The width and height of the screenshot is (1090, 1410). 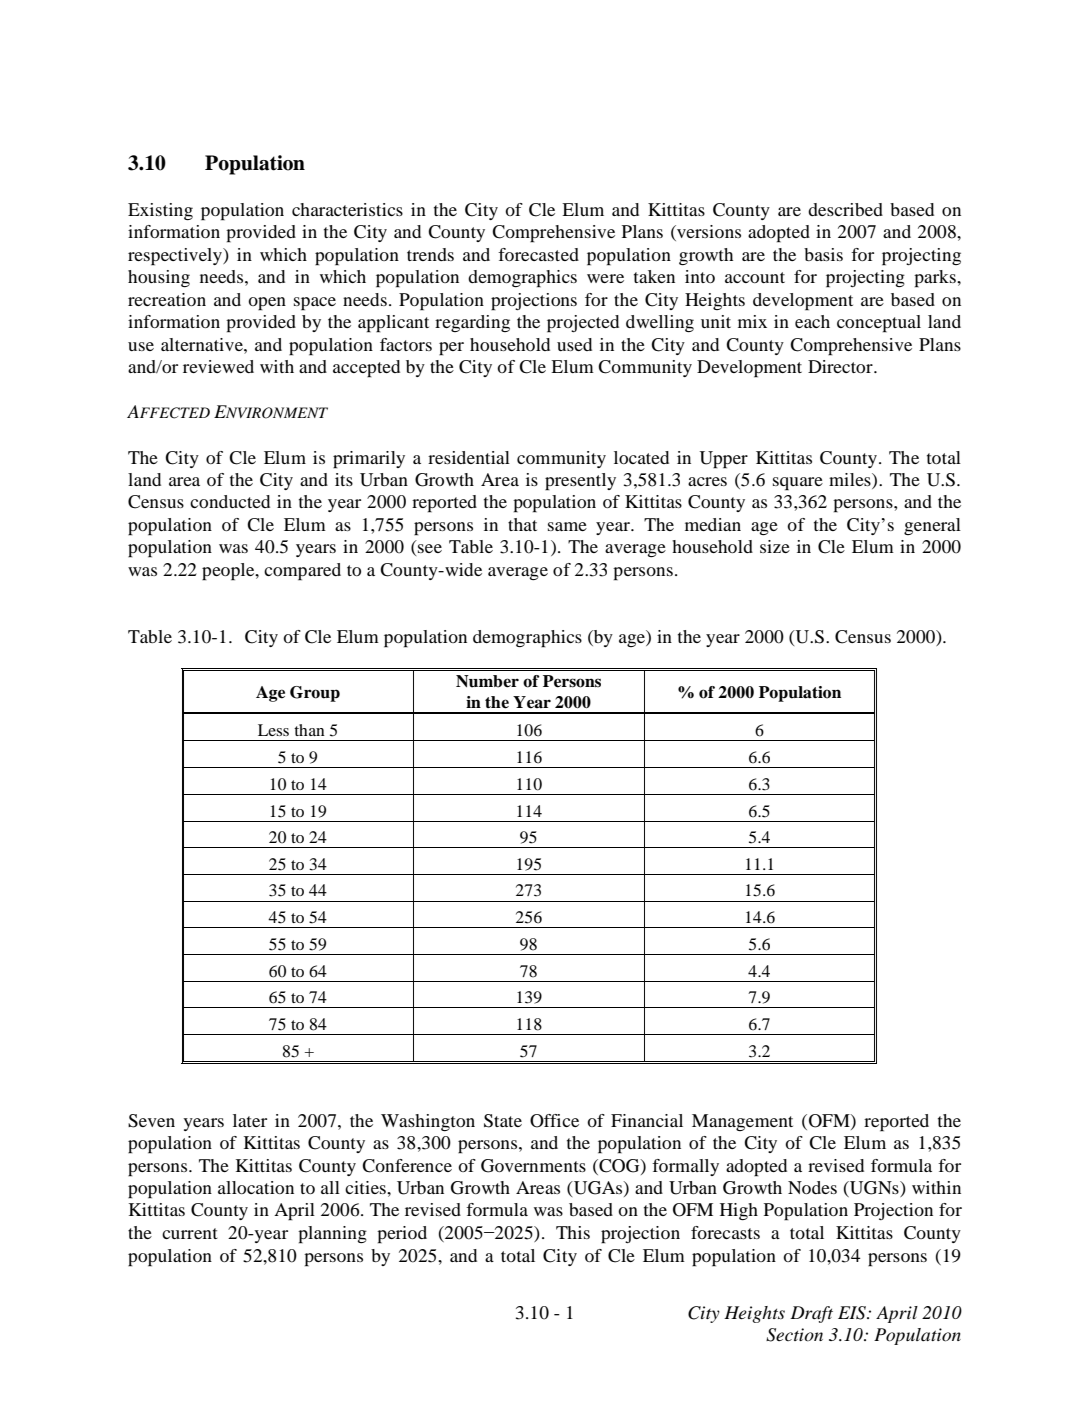 I want to click on respectively, so click(x=176, y=257).
